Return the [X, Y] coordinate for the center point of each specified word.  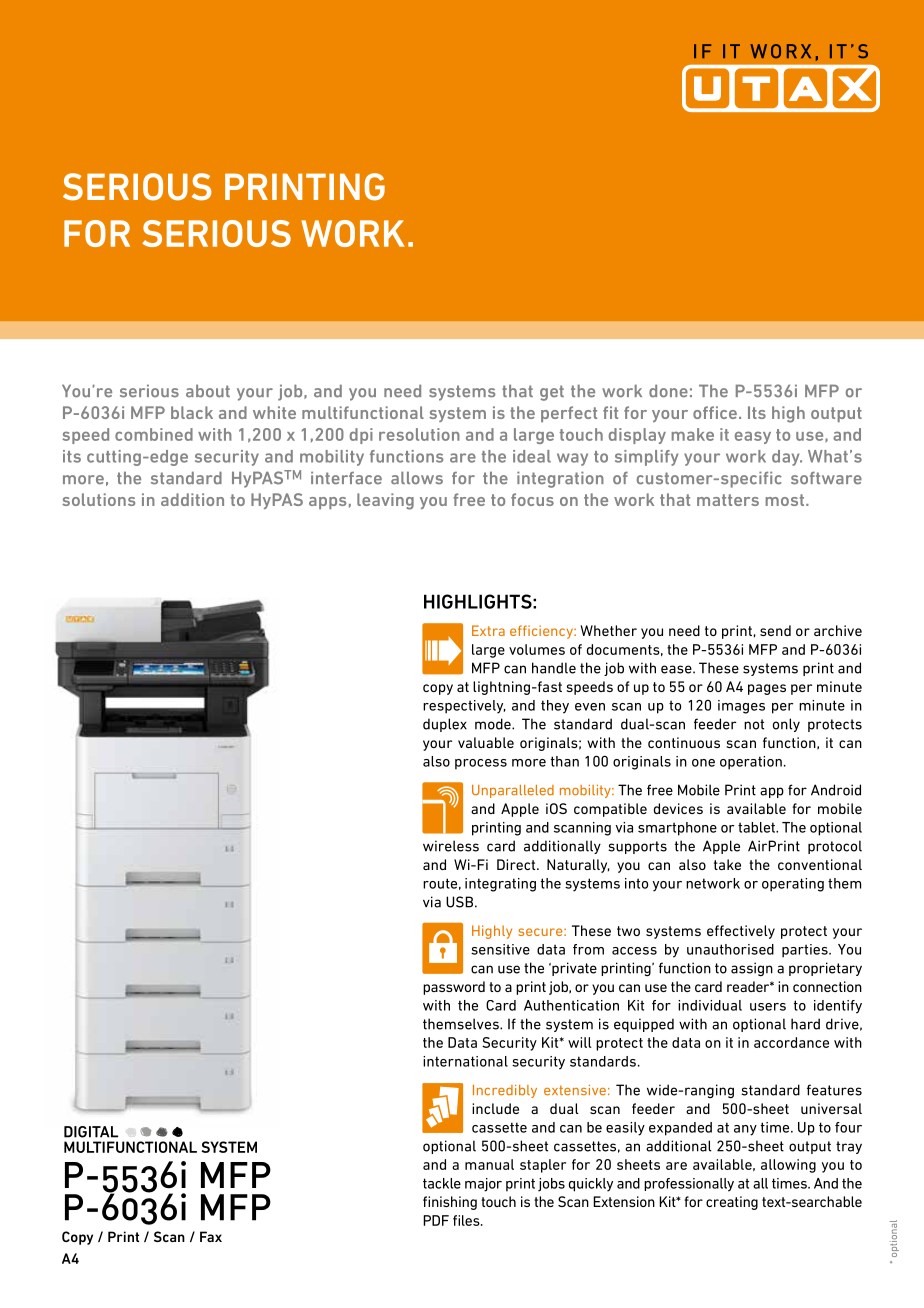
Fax [211, 1236]
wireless [451, 846]
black [192, 412]
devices [678, 808]
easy [753, 437]
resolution [419, 434]
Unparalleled [513, 791]
